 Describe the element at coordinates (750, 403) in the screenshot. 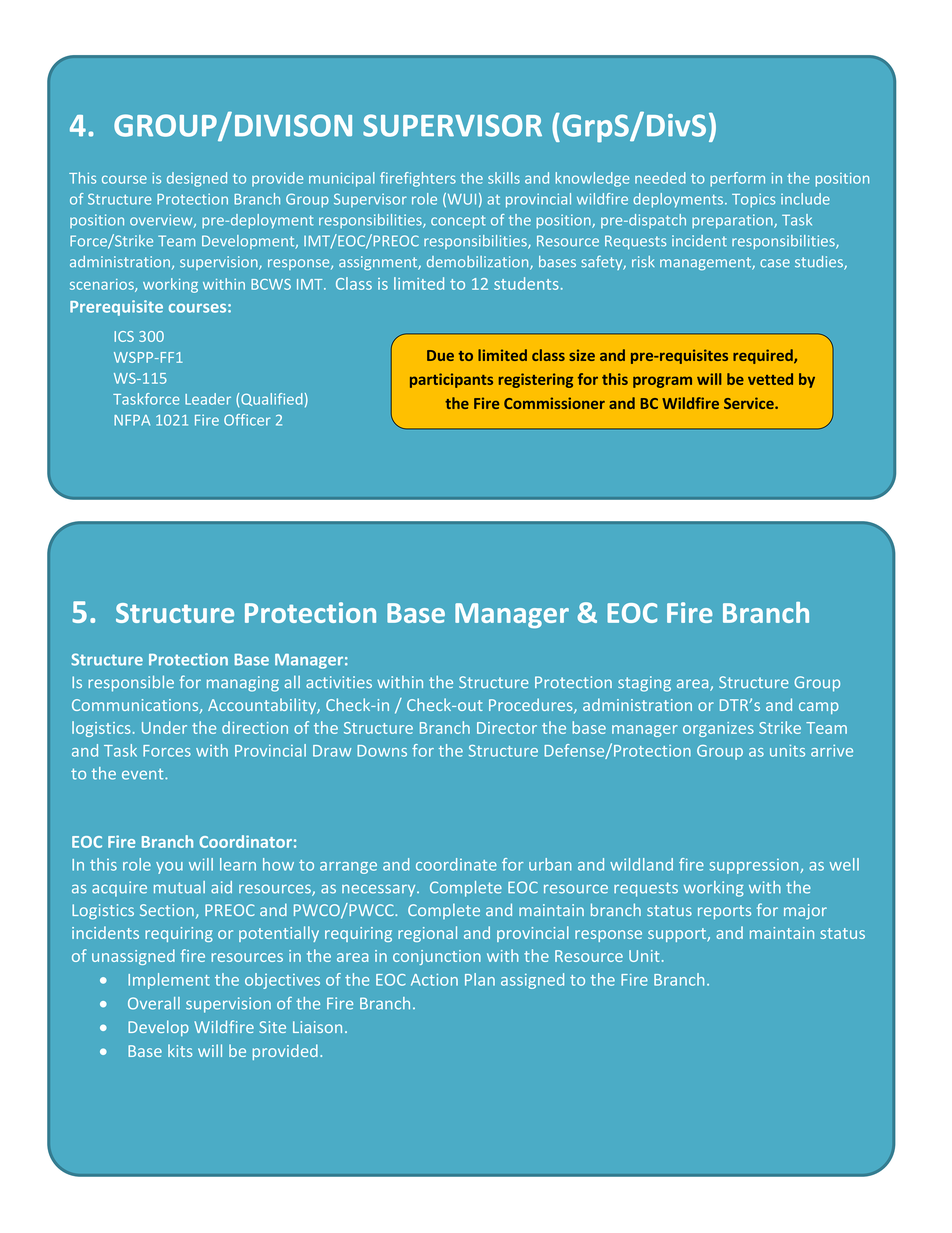

I see `Service` at that location.
